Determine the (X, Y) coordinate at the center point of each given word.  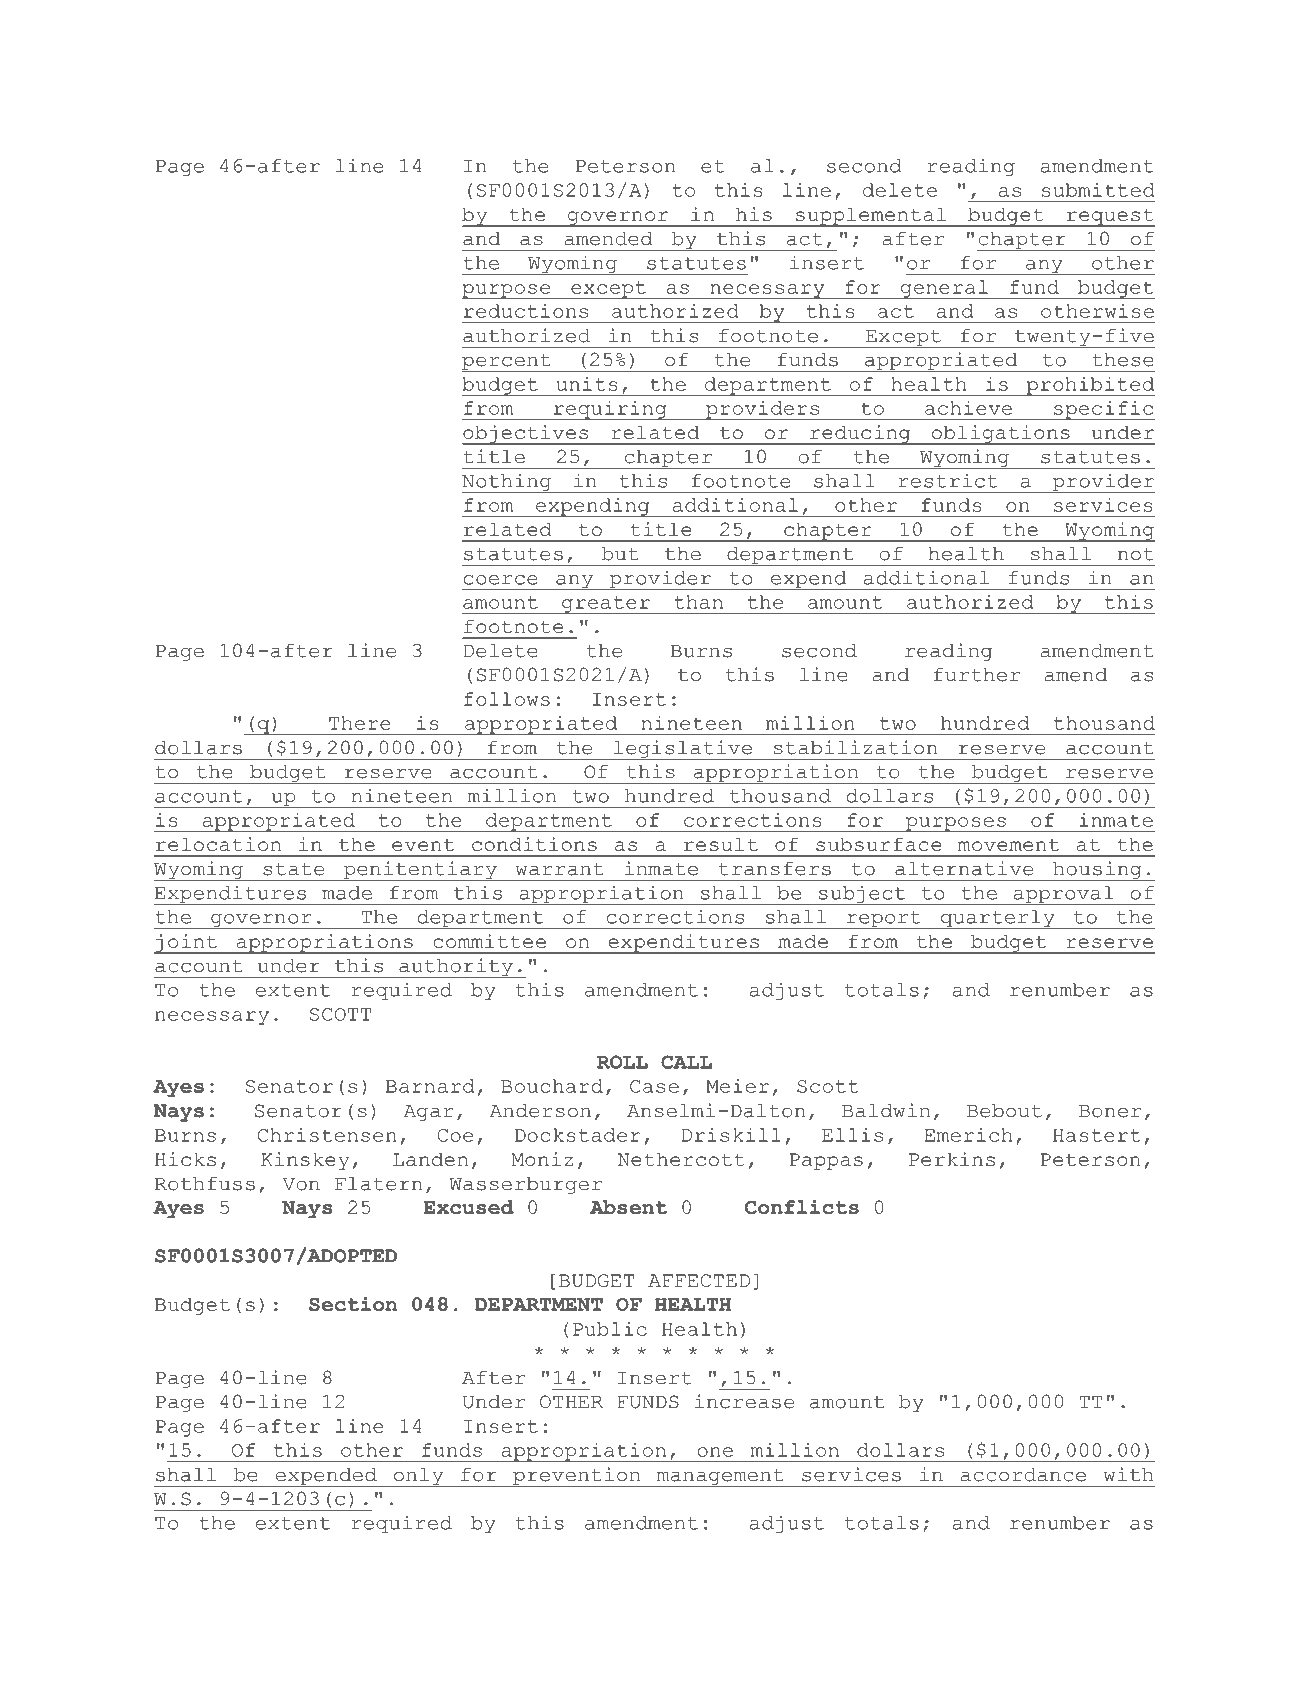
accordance (1023, 1475)
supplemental (871, 217)
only (419, 1477)
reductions (526, 311)
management (720, 1478)
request (1109, 218)
